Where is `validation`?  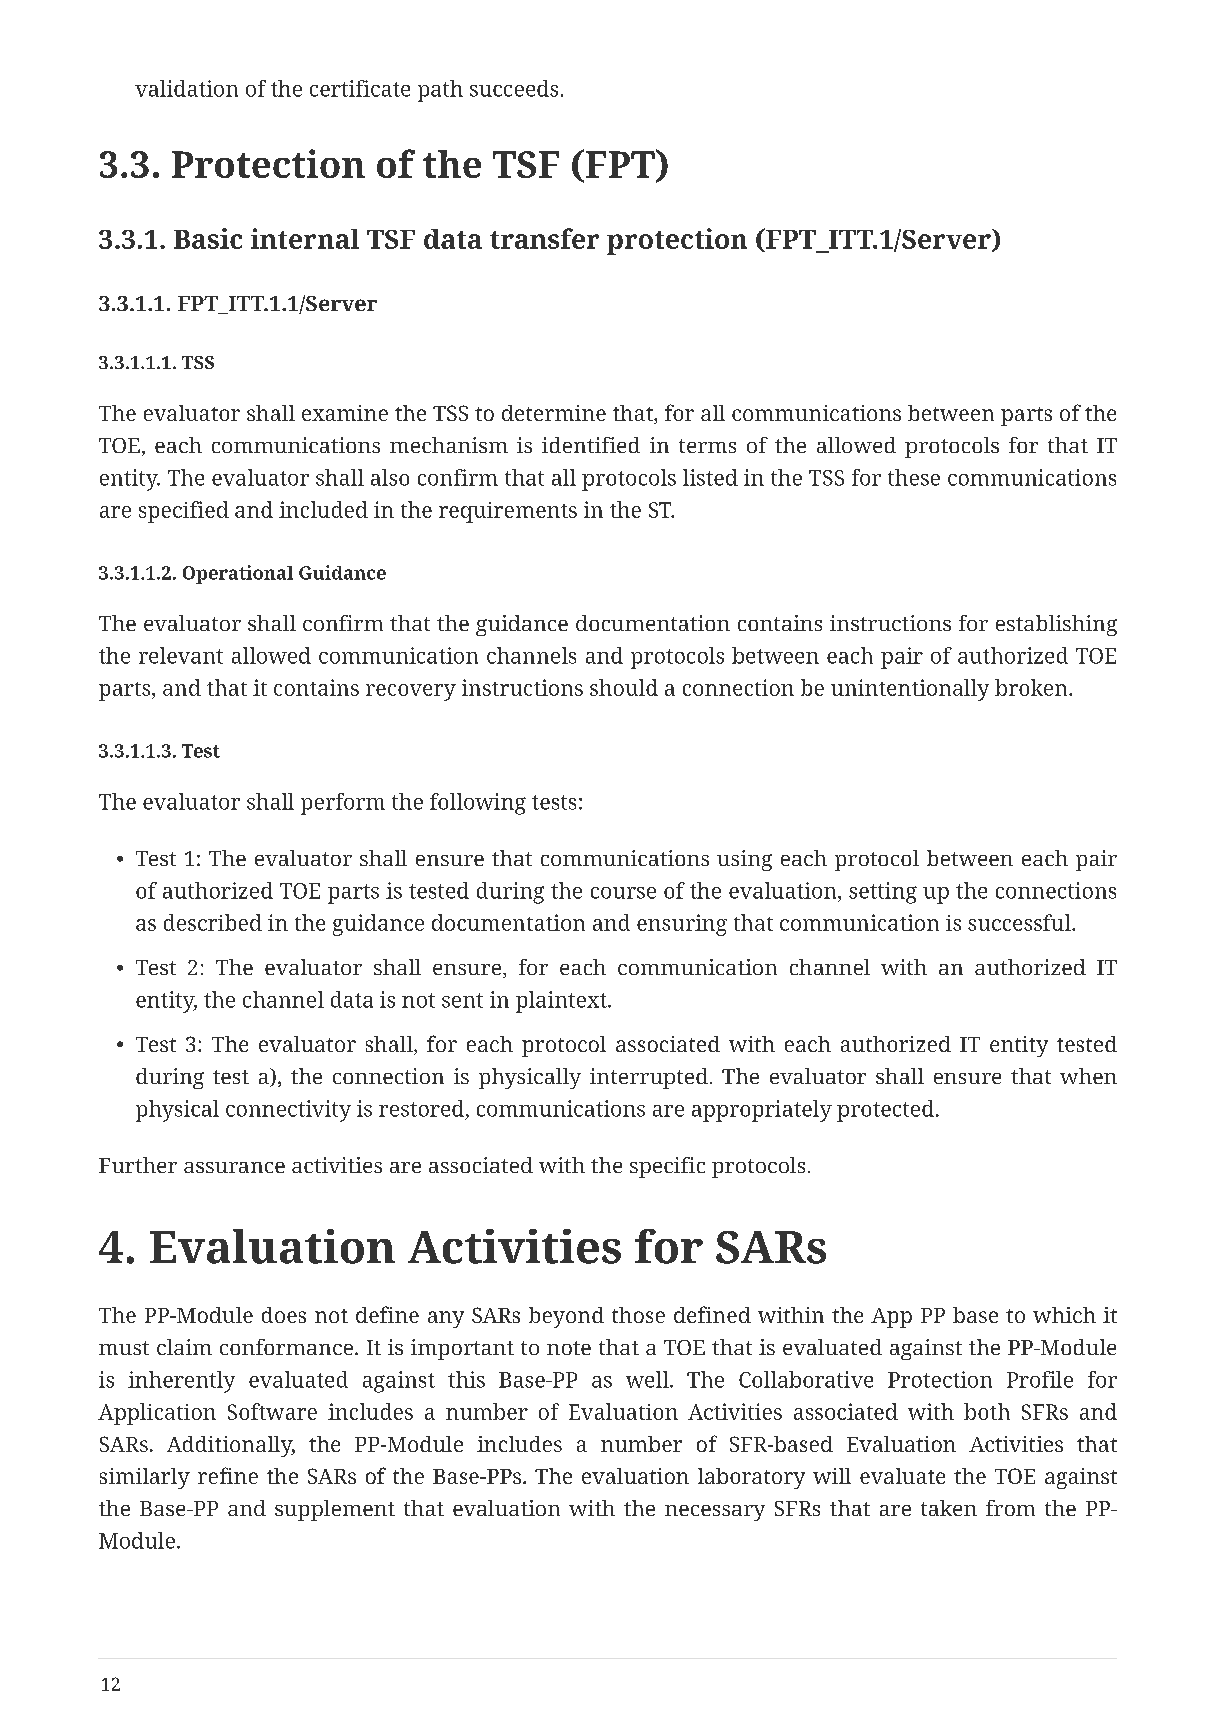
validation is located at coordinates (186, 88).
